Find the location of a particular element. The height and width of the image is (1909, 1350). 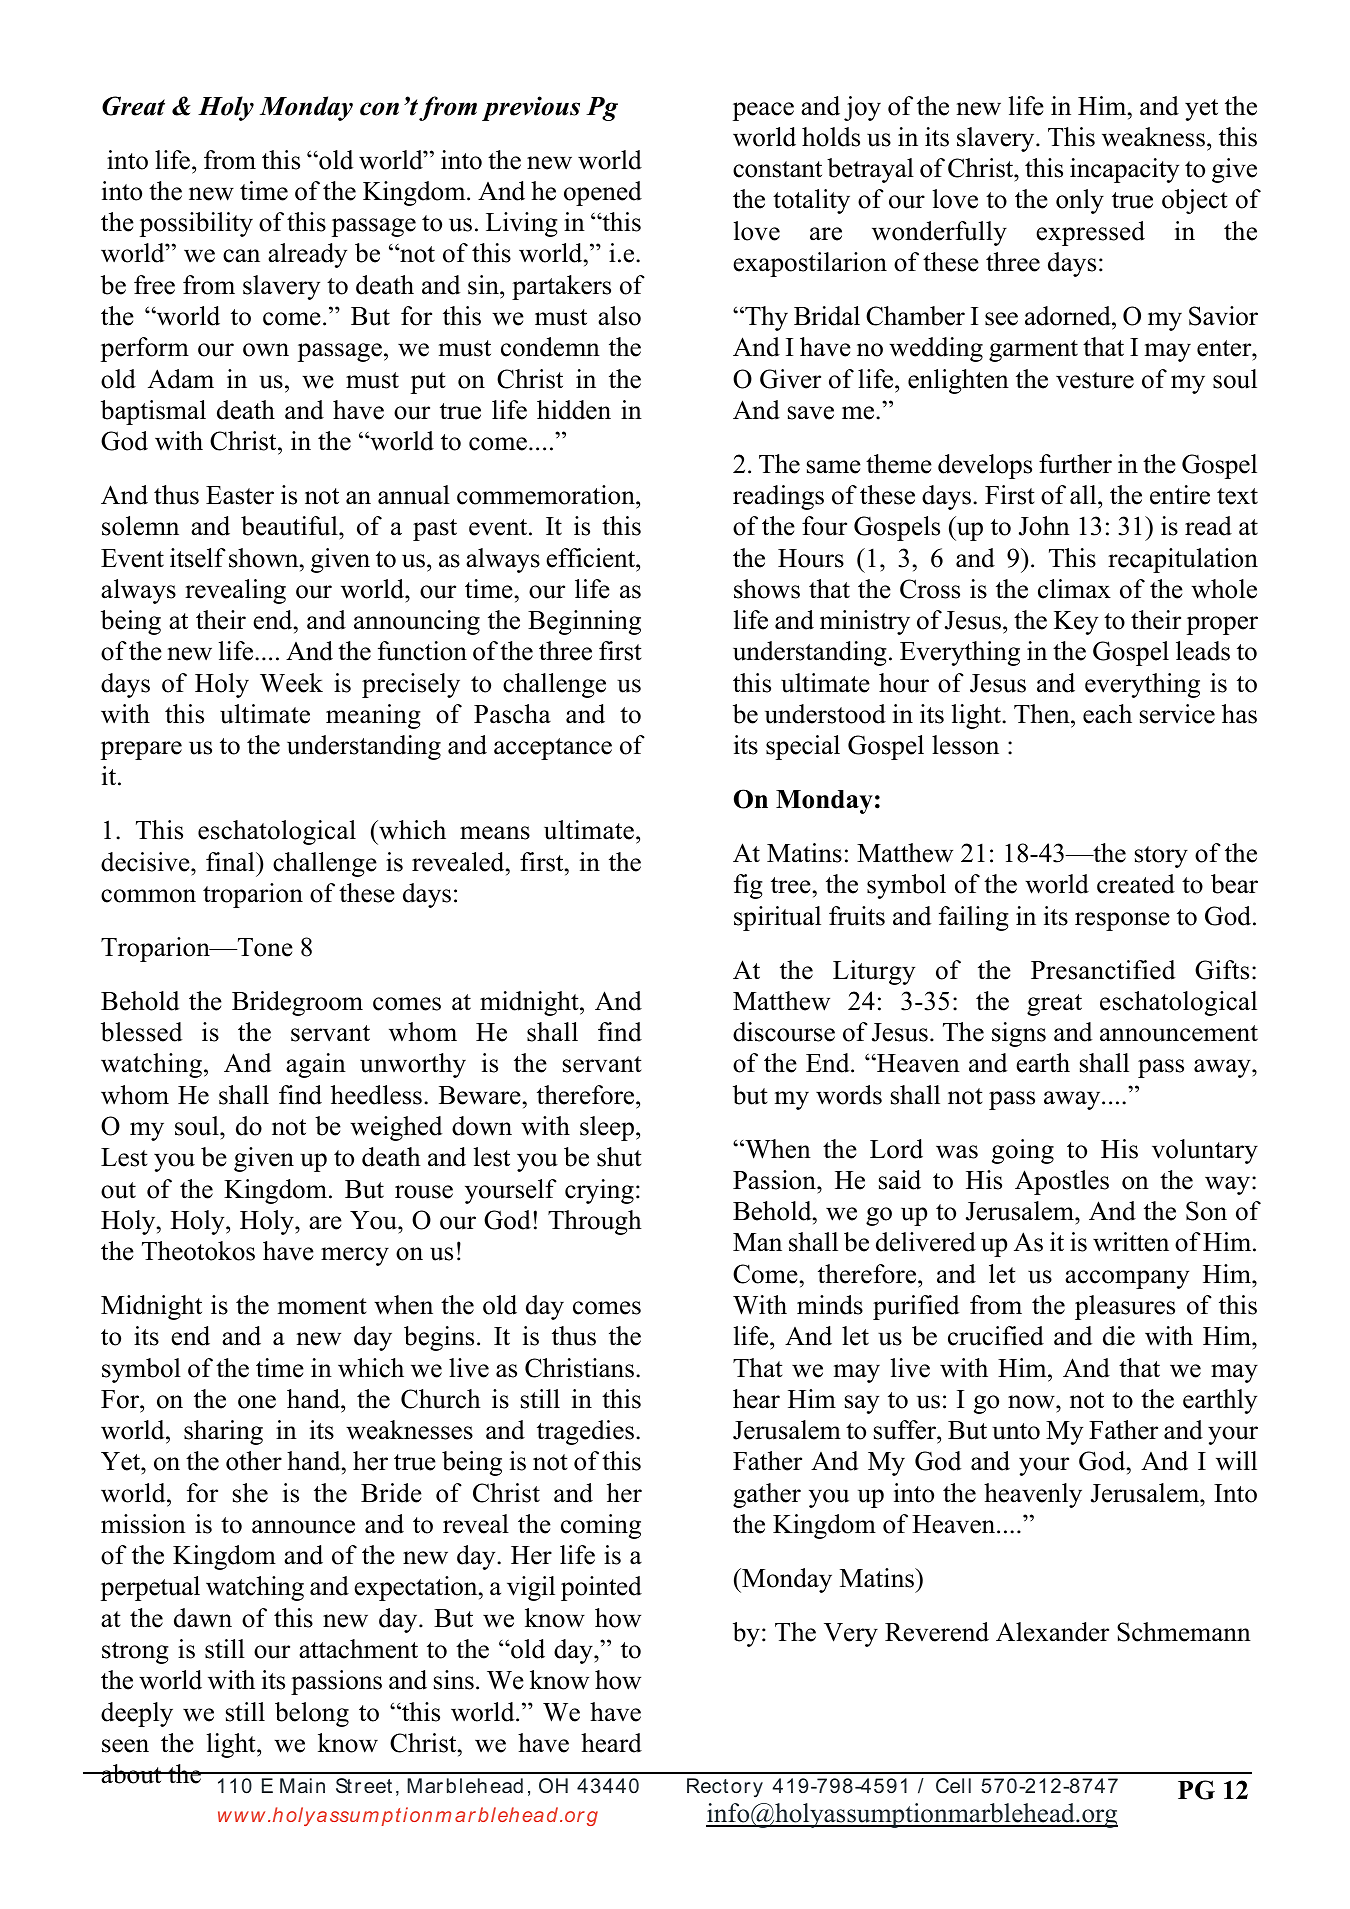

each is located at coordinates (1107, 714).
